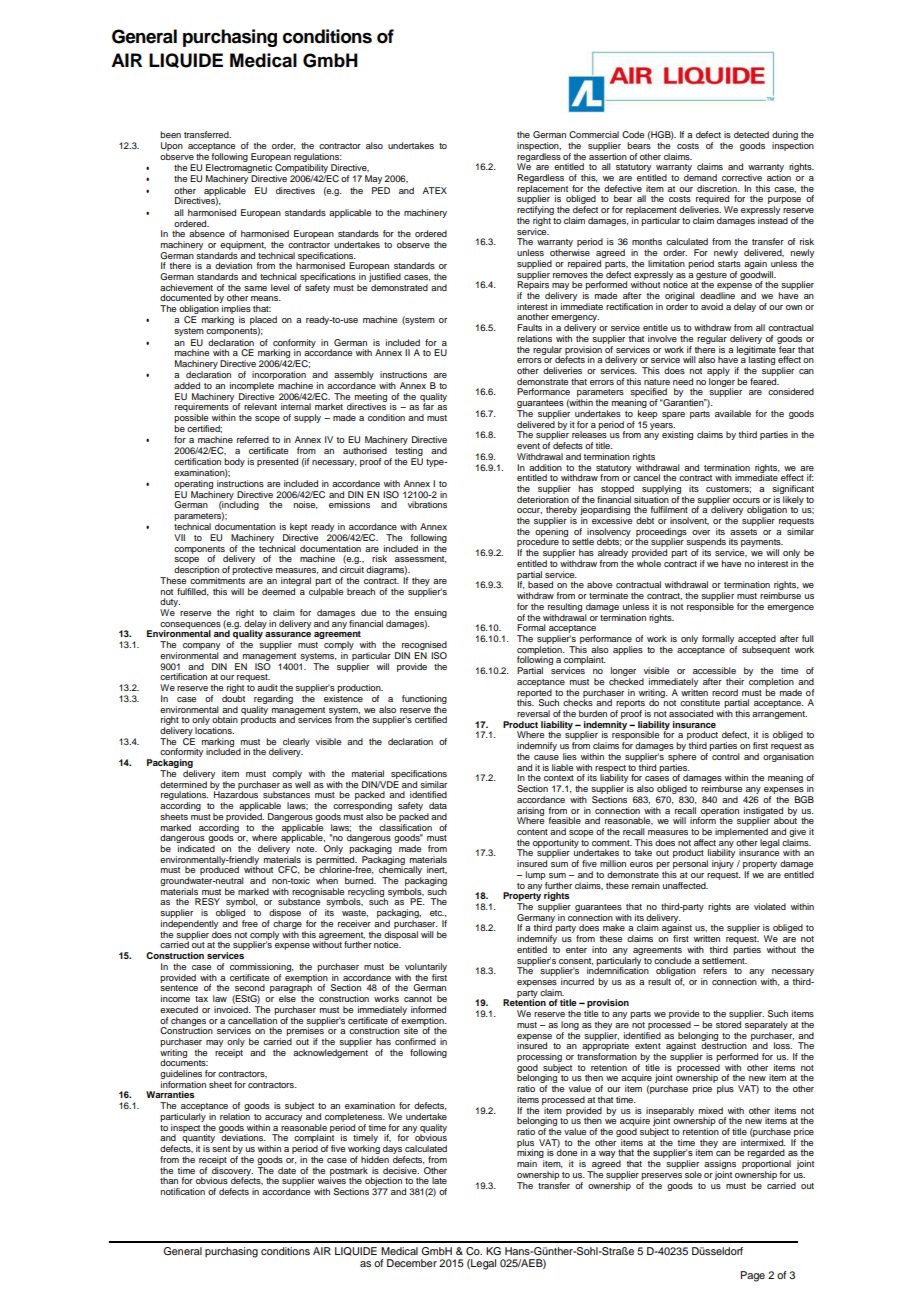  I want to click on opening, so click(551, 533).
